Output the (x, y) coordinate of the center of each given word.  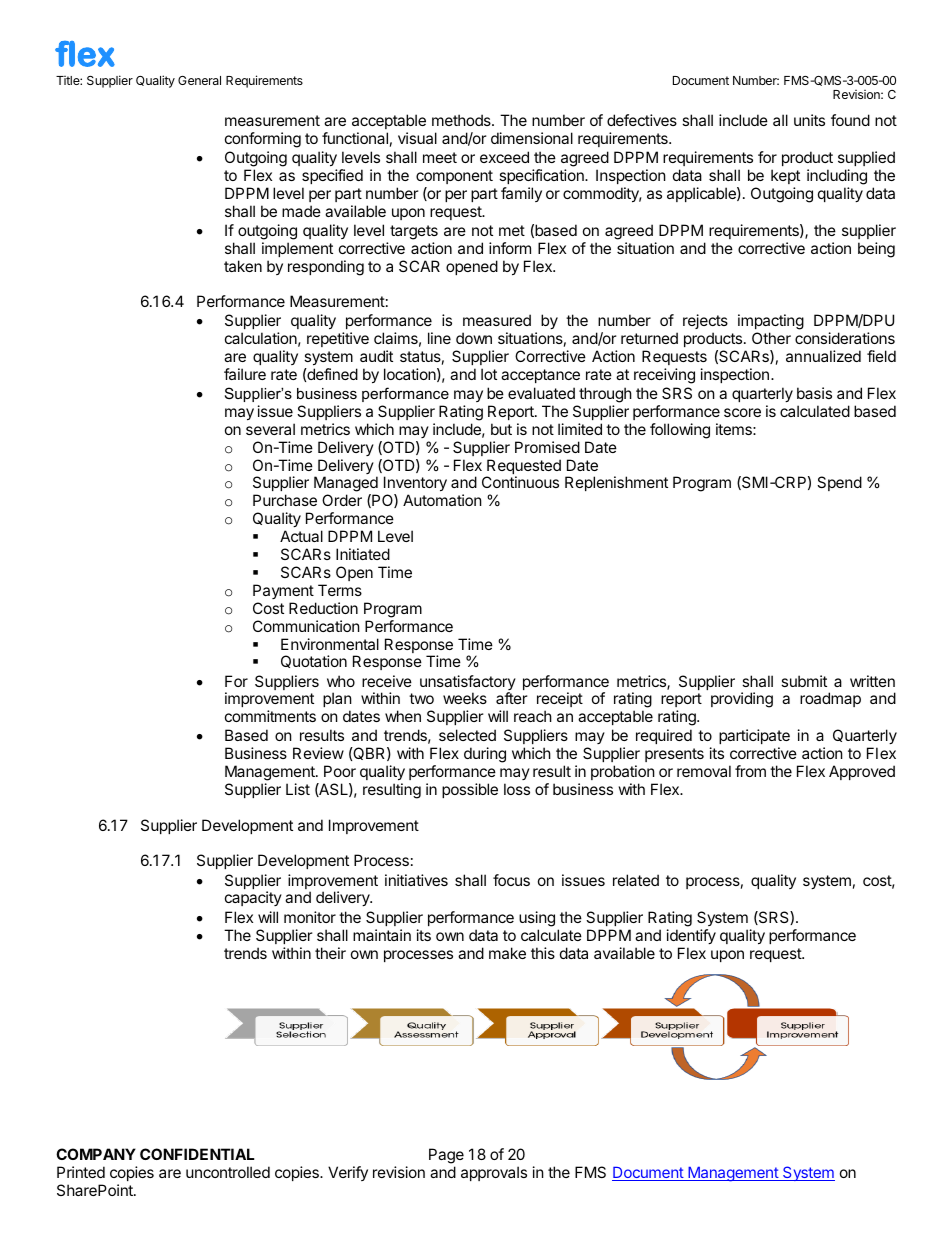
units (809, 120)
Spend (839, 483)
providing (742, 700)
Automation (442, 500)
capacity (253, 898)
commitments (270, 716)
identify (691, 938)
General (199, 80)
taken (243, 266)
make (507, 953)
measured (497, 320)
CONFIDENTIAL (197, 1154)
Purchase (285, 500)
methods (462, 120)
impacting (771, 323)
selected (467, 735)
